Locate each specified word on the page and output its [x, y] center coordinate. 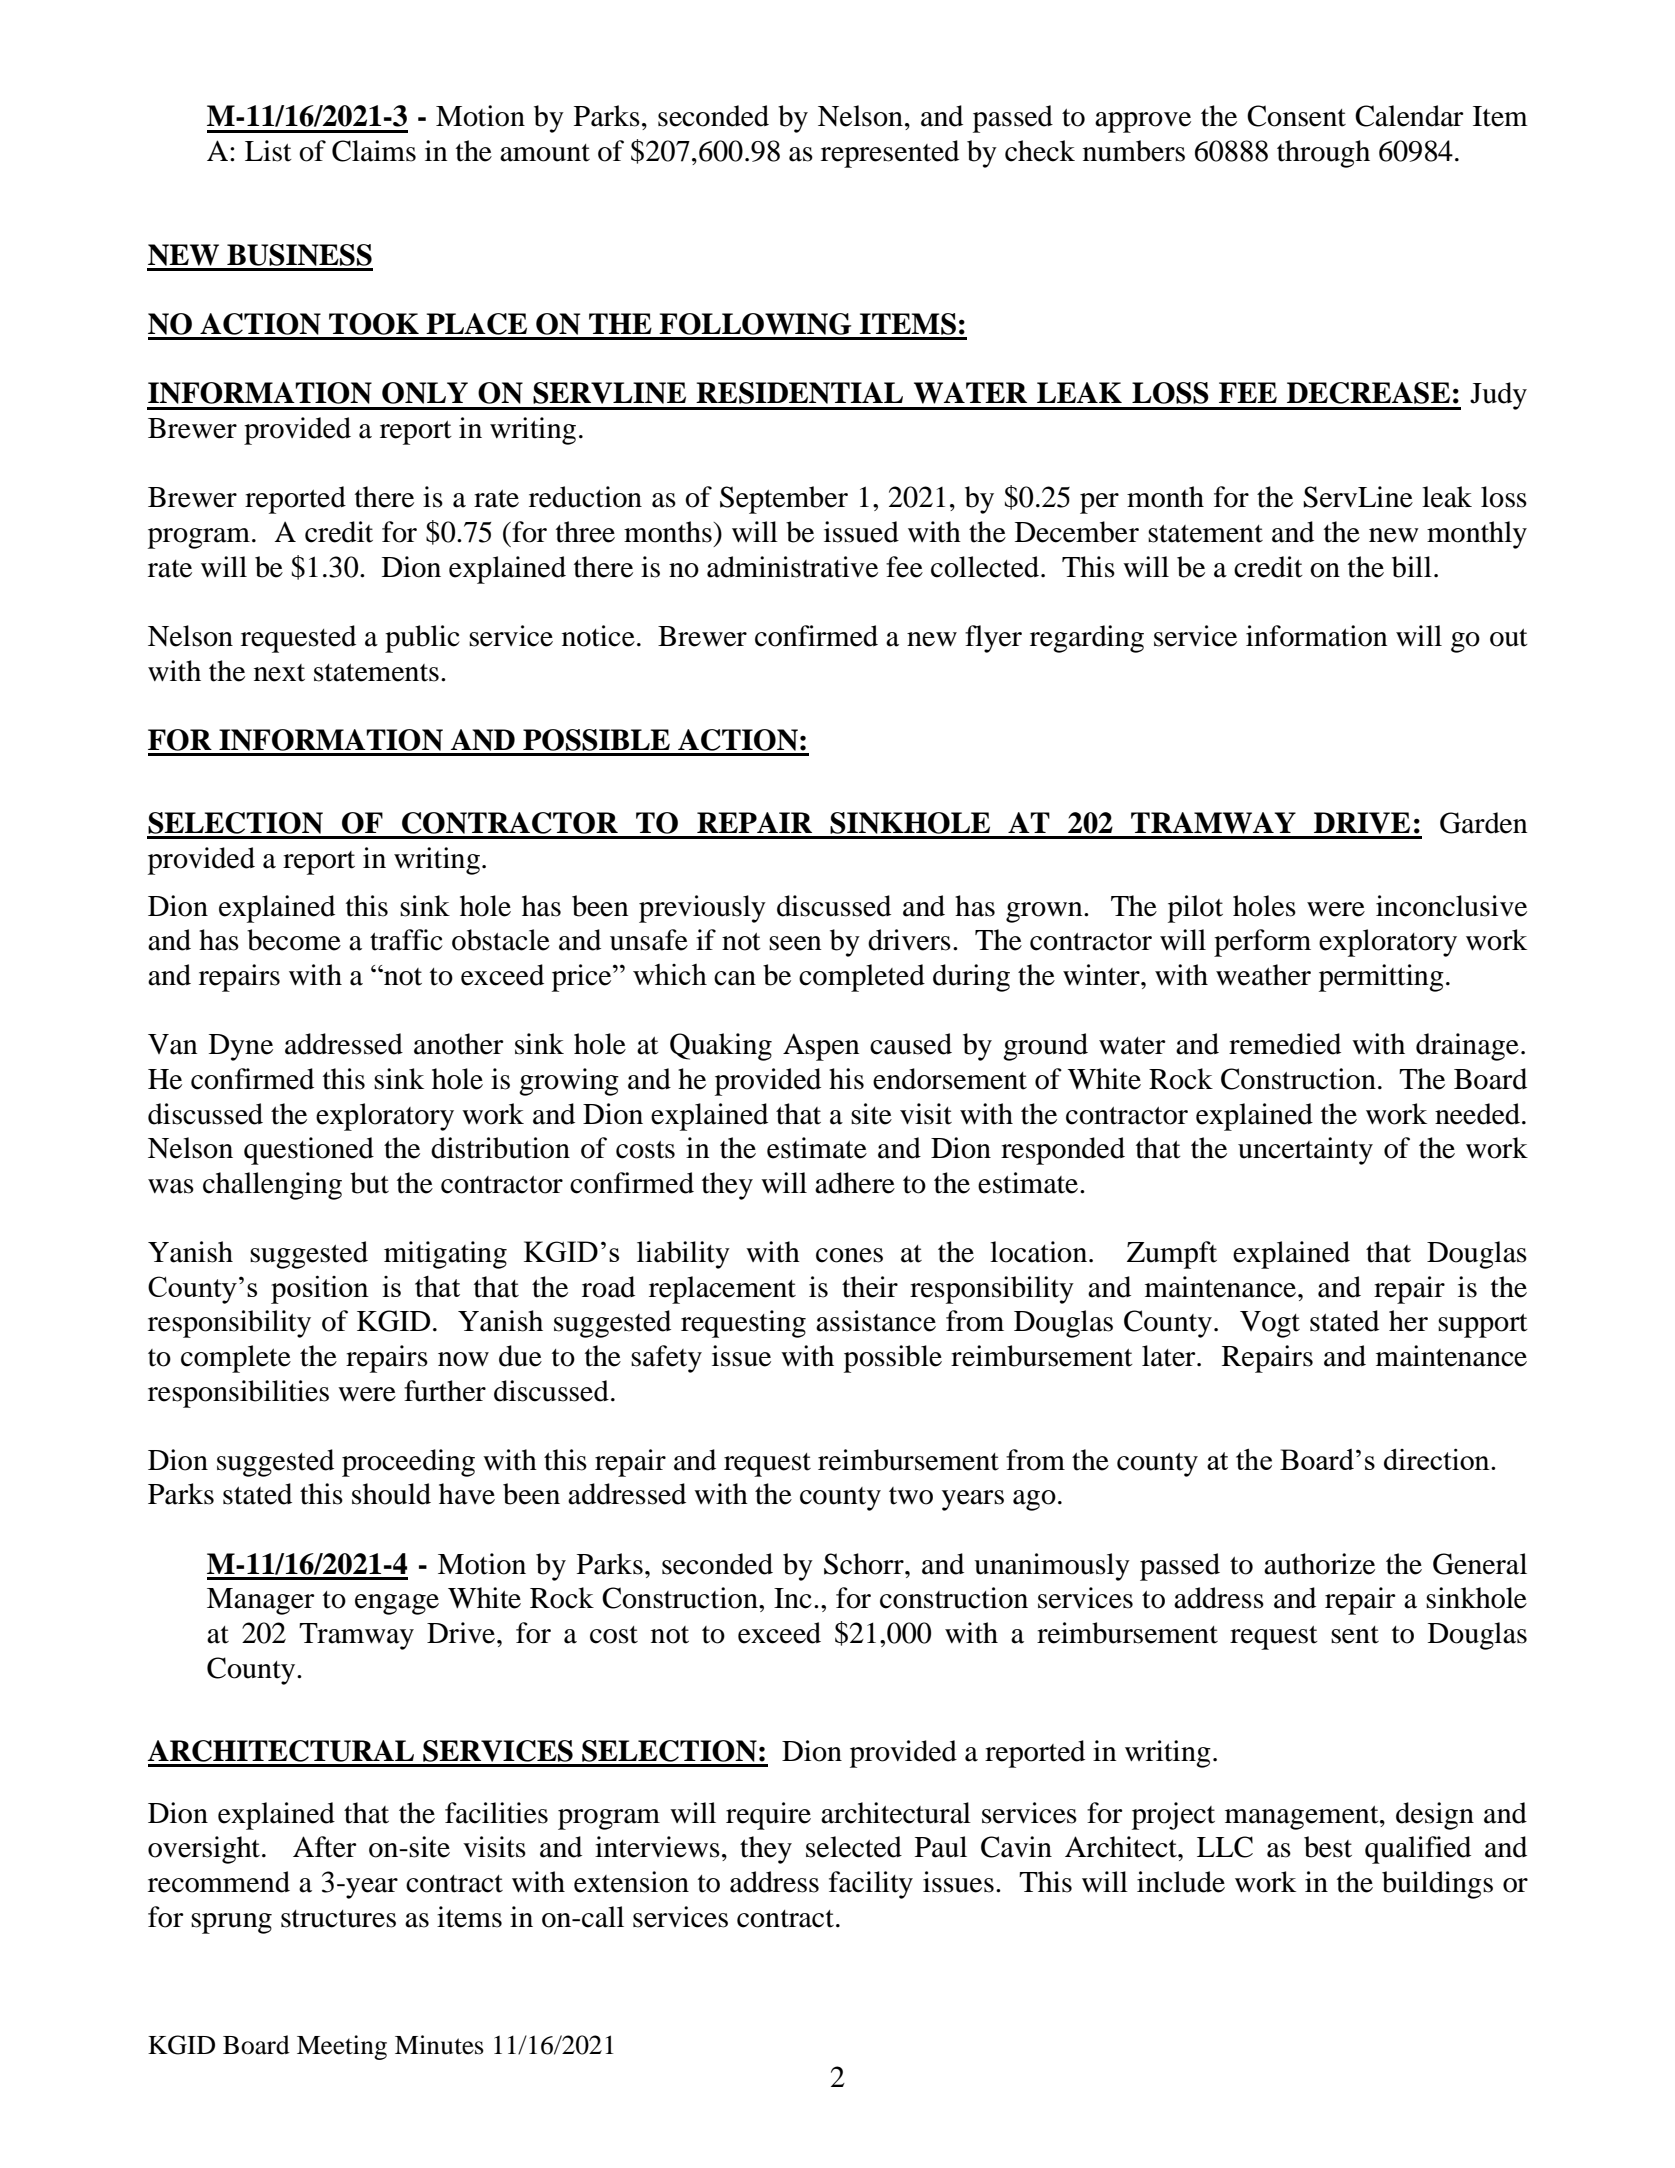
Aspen [821, 1047]
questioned [309, 1151]
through [1323, 154]
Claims [374, 151]
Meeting [342, 2047]
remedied [1285, 1044]
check [1040, 151]
